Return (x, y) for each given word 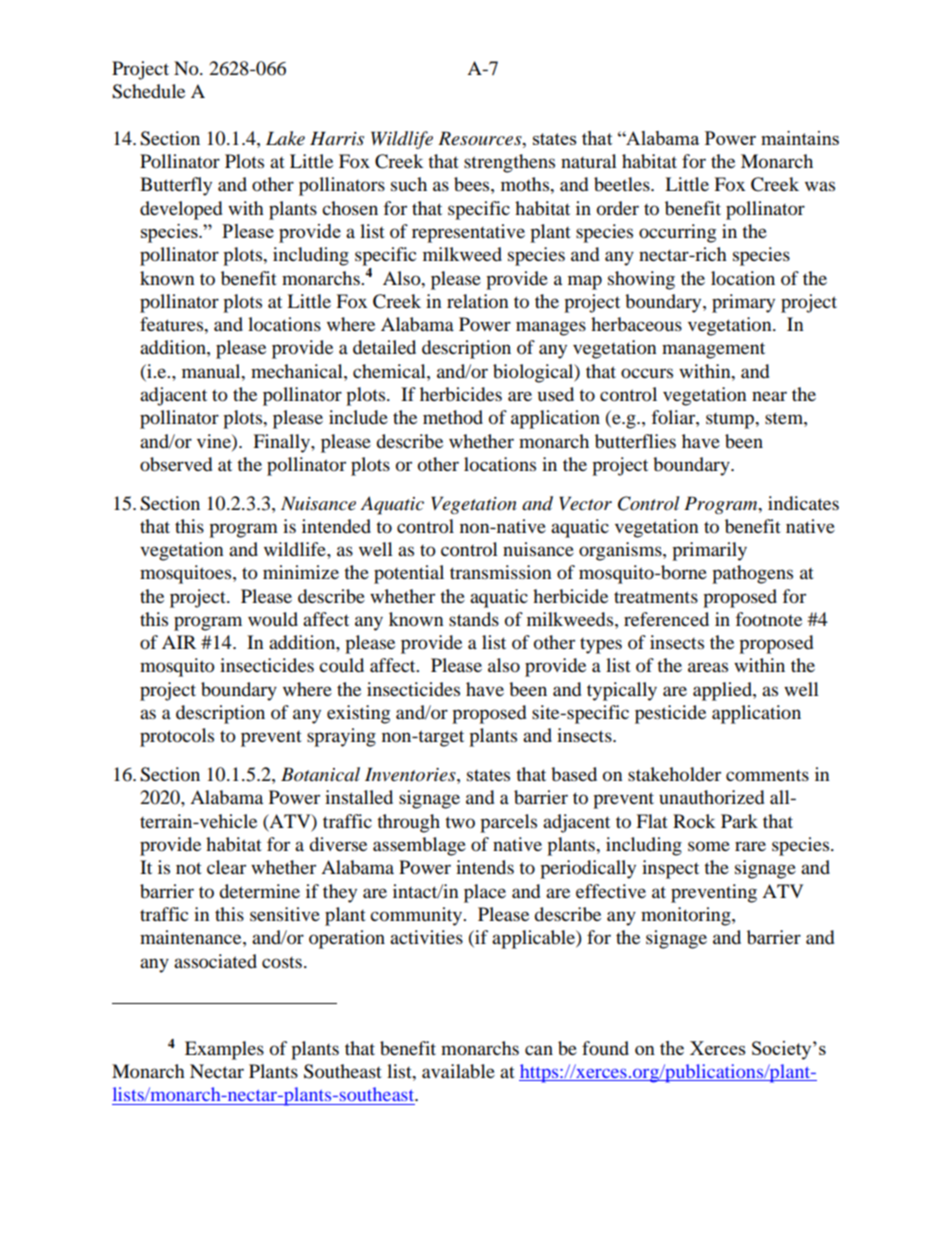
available (458, 1071)
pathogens (752, 574)
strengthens (509, 163)
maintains (800, 138)
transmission (501, 572)
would (273, 619)
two (460, 822)
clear (226, 867)
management (713, 350)
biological (534, 373)
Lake (285, 138)
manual (212, 371)
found (605, 1048)
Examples (224, 1050)
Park (739, 821)
